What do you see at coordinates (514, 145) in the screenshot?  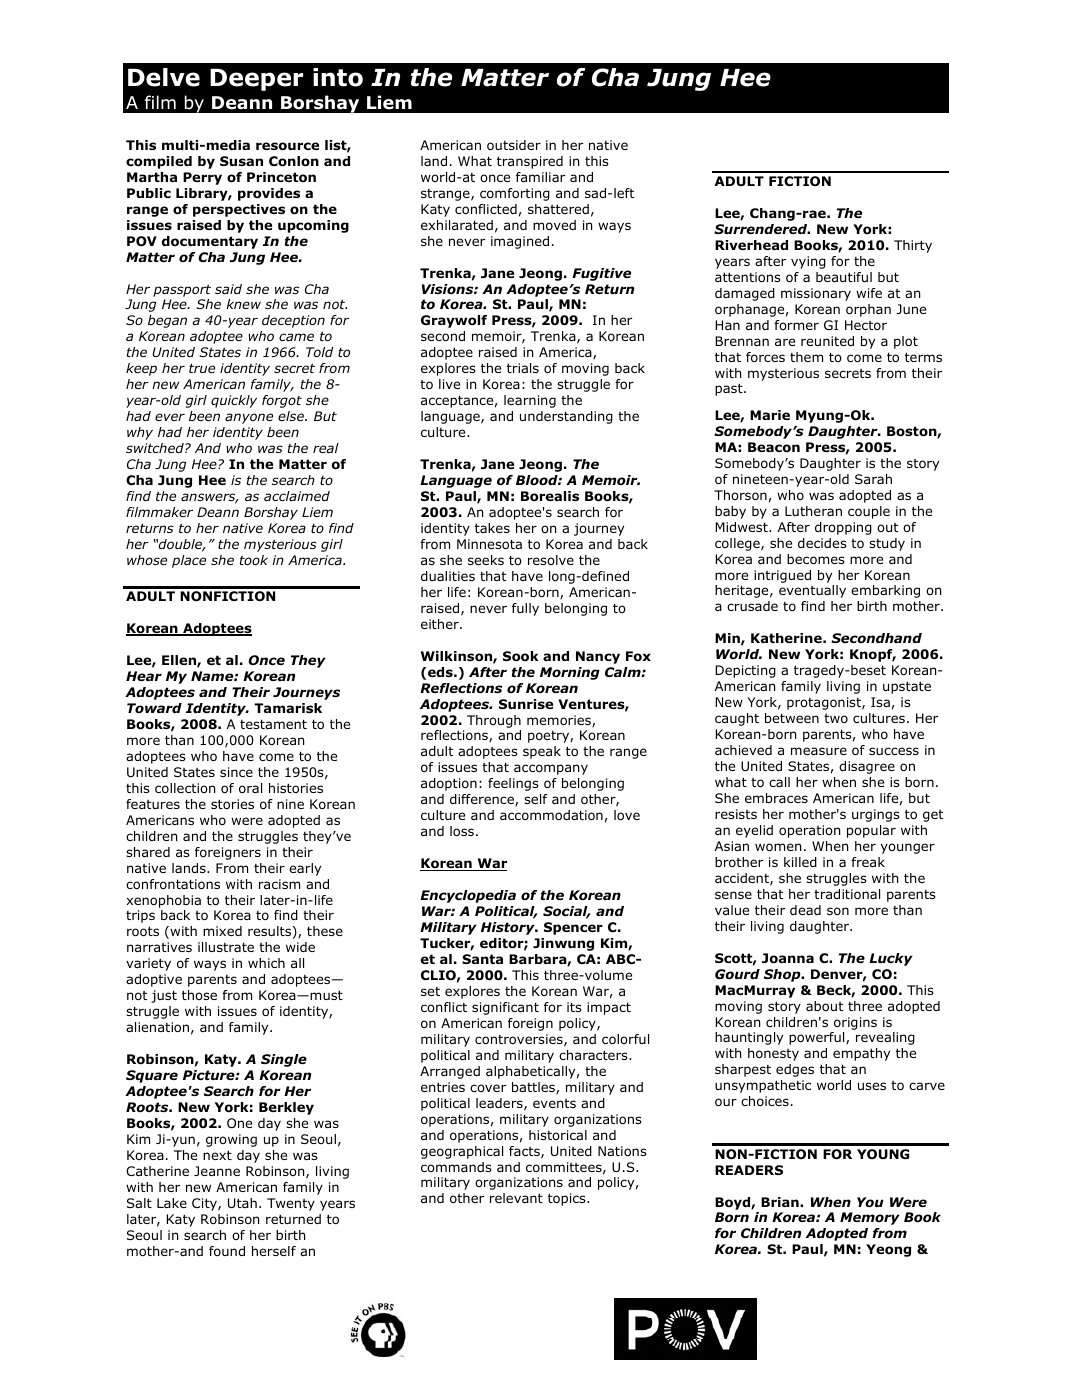 I see `outsider` at bounding box center [514, 145].
